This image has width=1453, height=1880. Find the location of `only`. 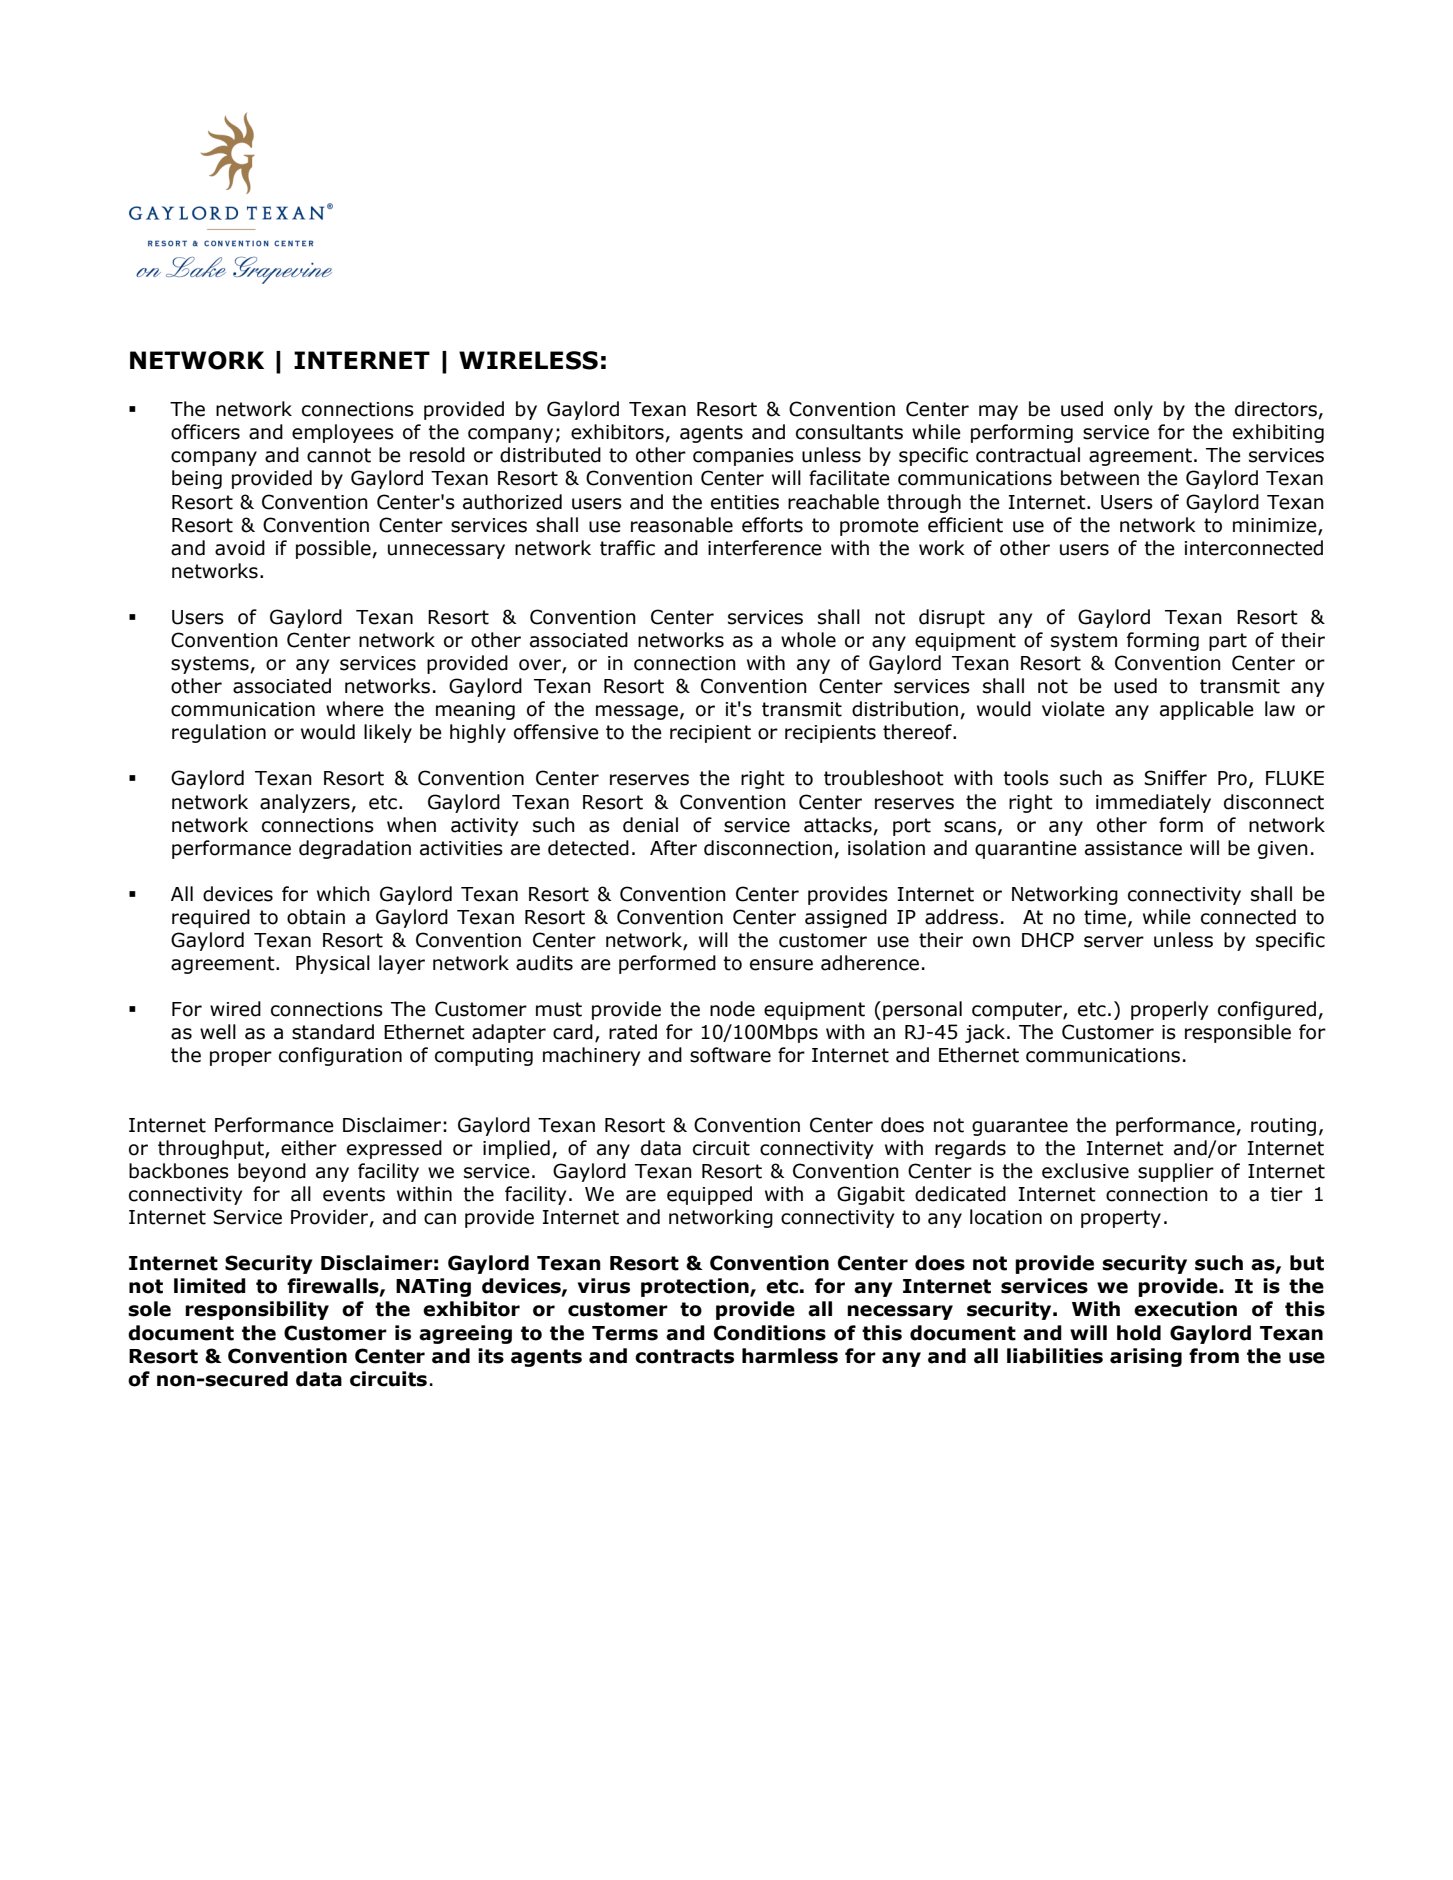

only is located at coordinates (1133, 410).
